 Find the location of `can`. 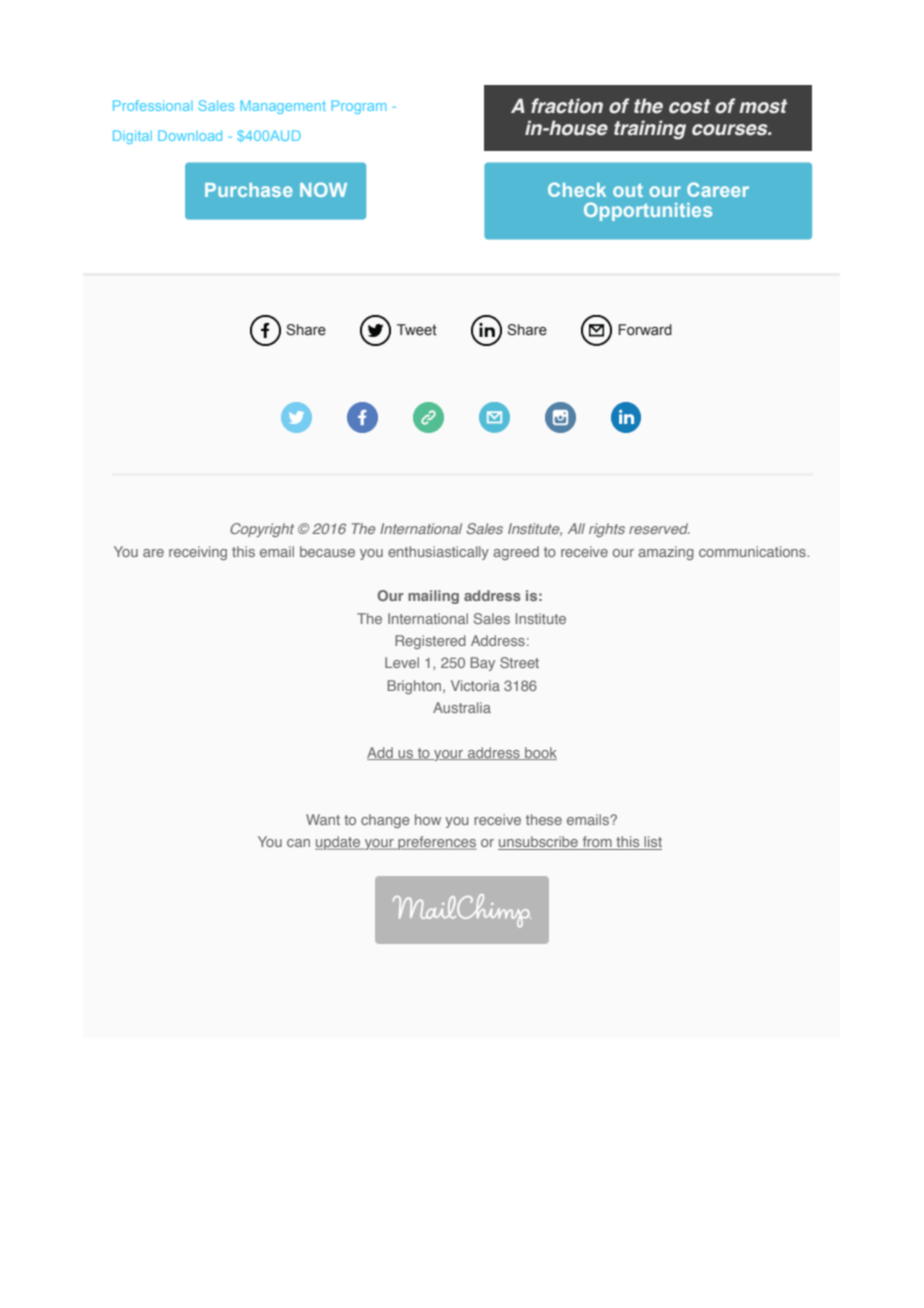

can is located at coordinates (298, 843).
